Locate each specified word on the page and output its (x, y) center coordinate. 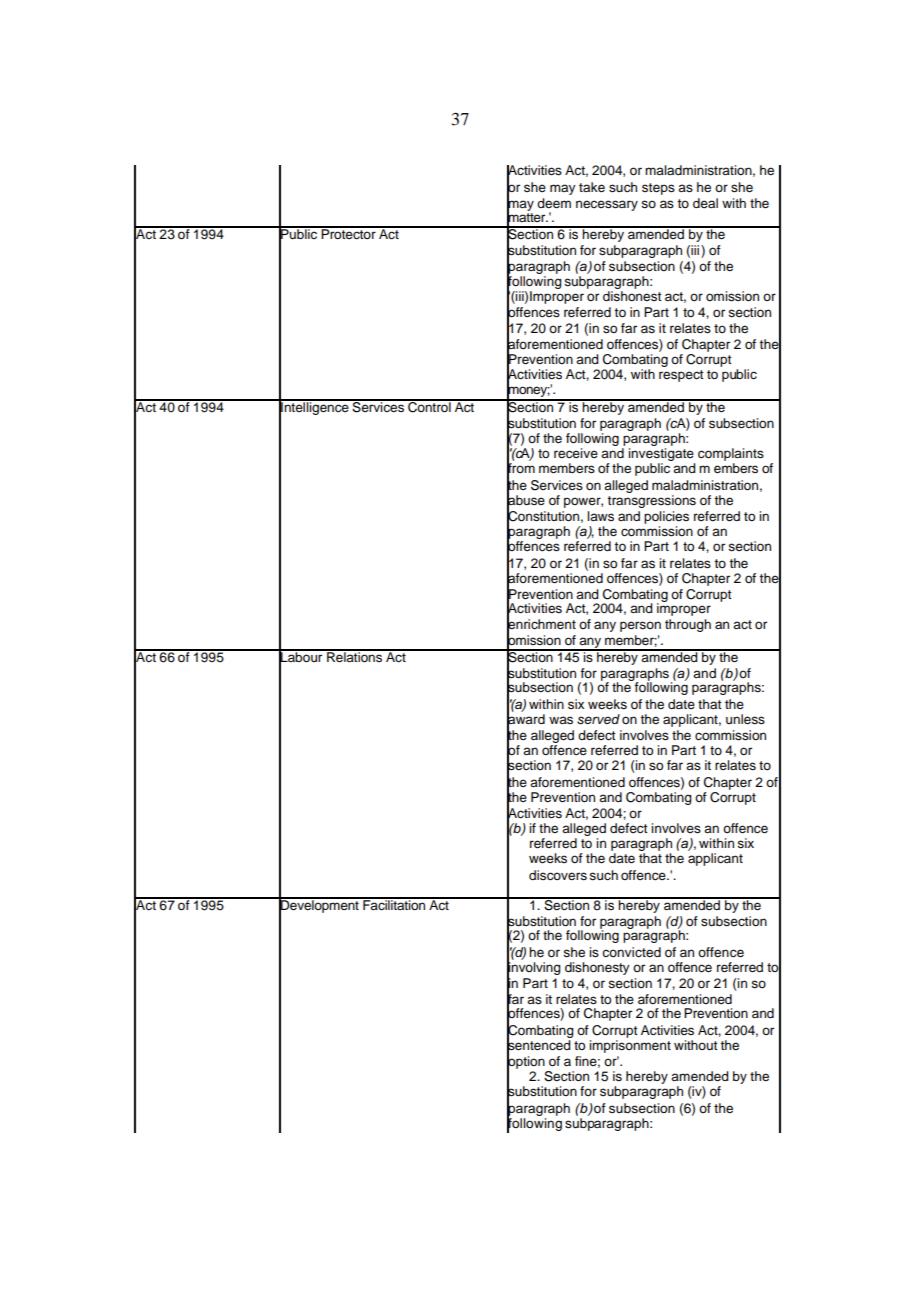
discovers (558, 875)
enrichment (541, 624)
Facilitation (394, 904)
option (526, 1062)
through (688, 625)
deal (705, 203)
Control (429, 406)
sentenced (539, 1045)
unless (745, 719)
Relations (355, 656)
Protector (348, 233)
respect (681, 376)
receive (576, 453)
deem (554, 203)
